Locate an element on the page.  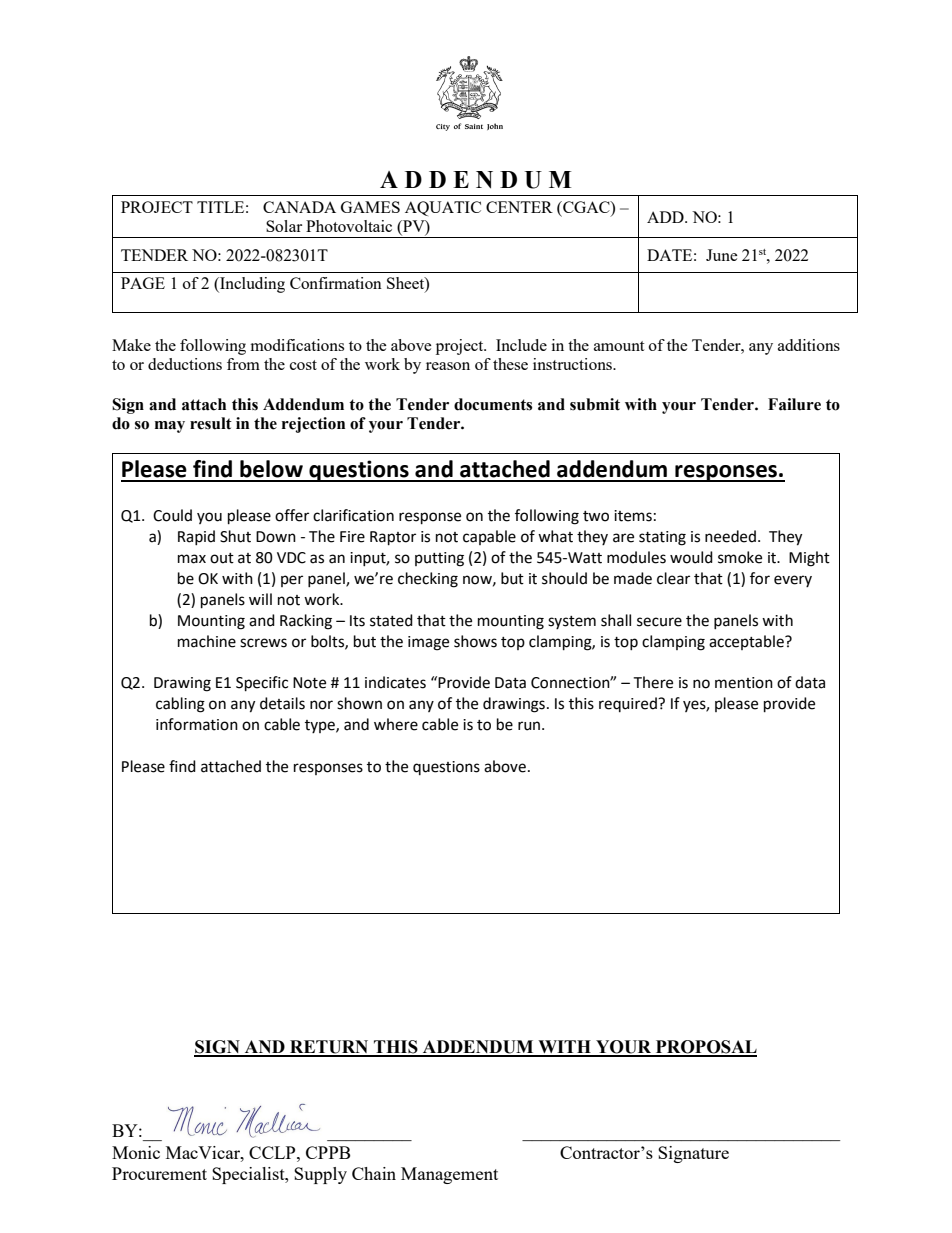
RETURN is located at coordinates (329, 1048).
